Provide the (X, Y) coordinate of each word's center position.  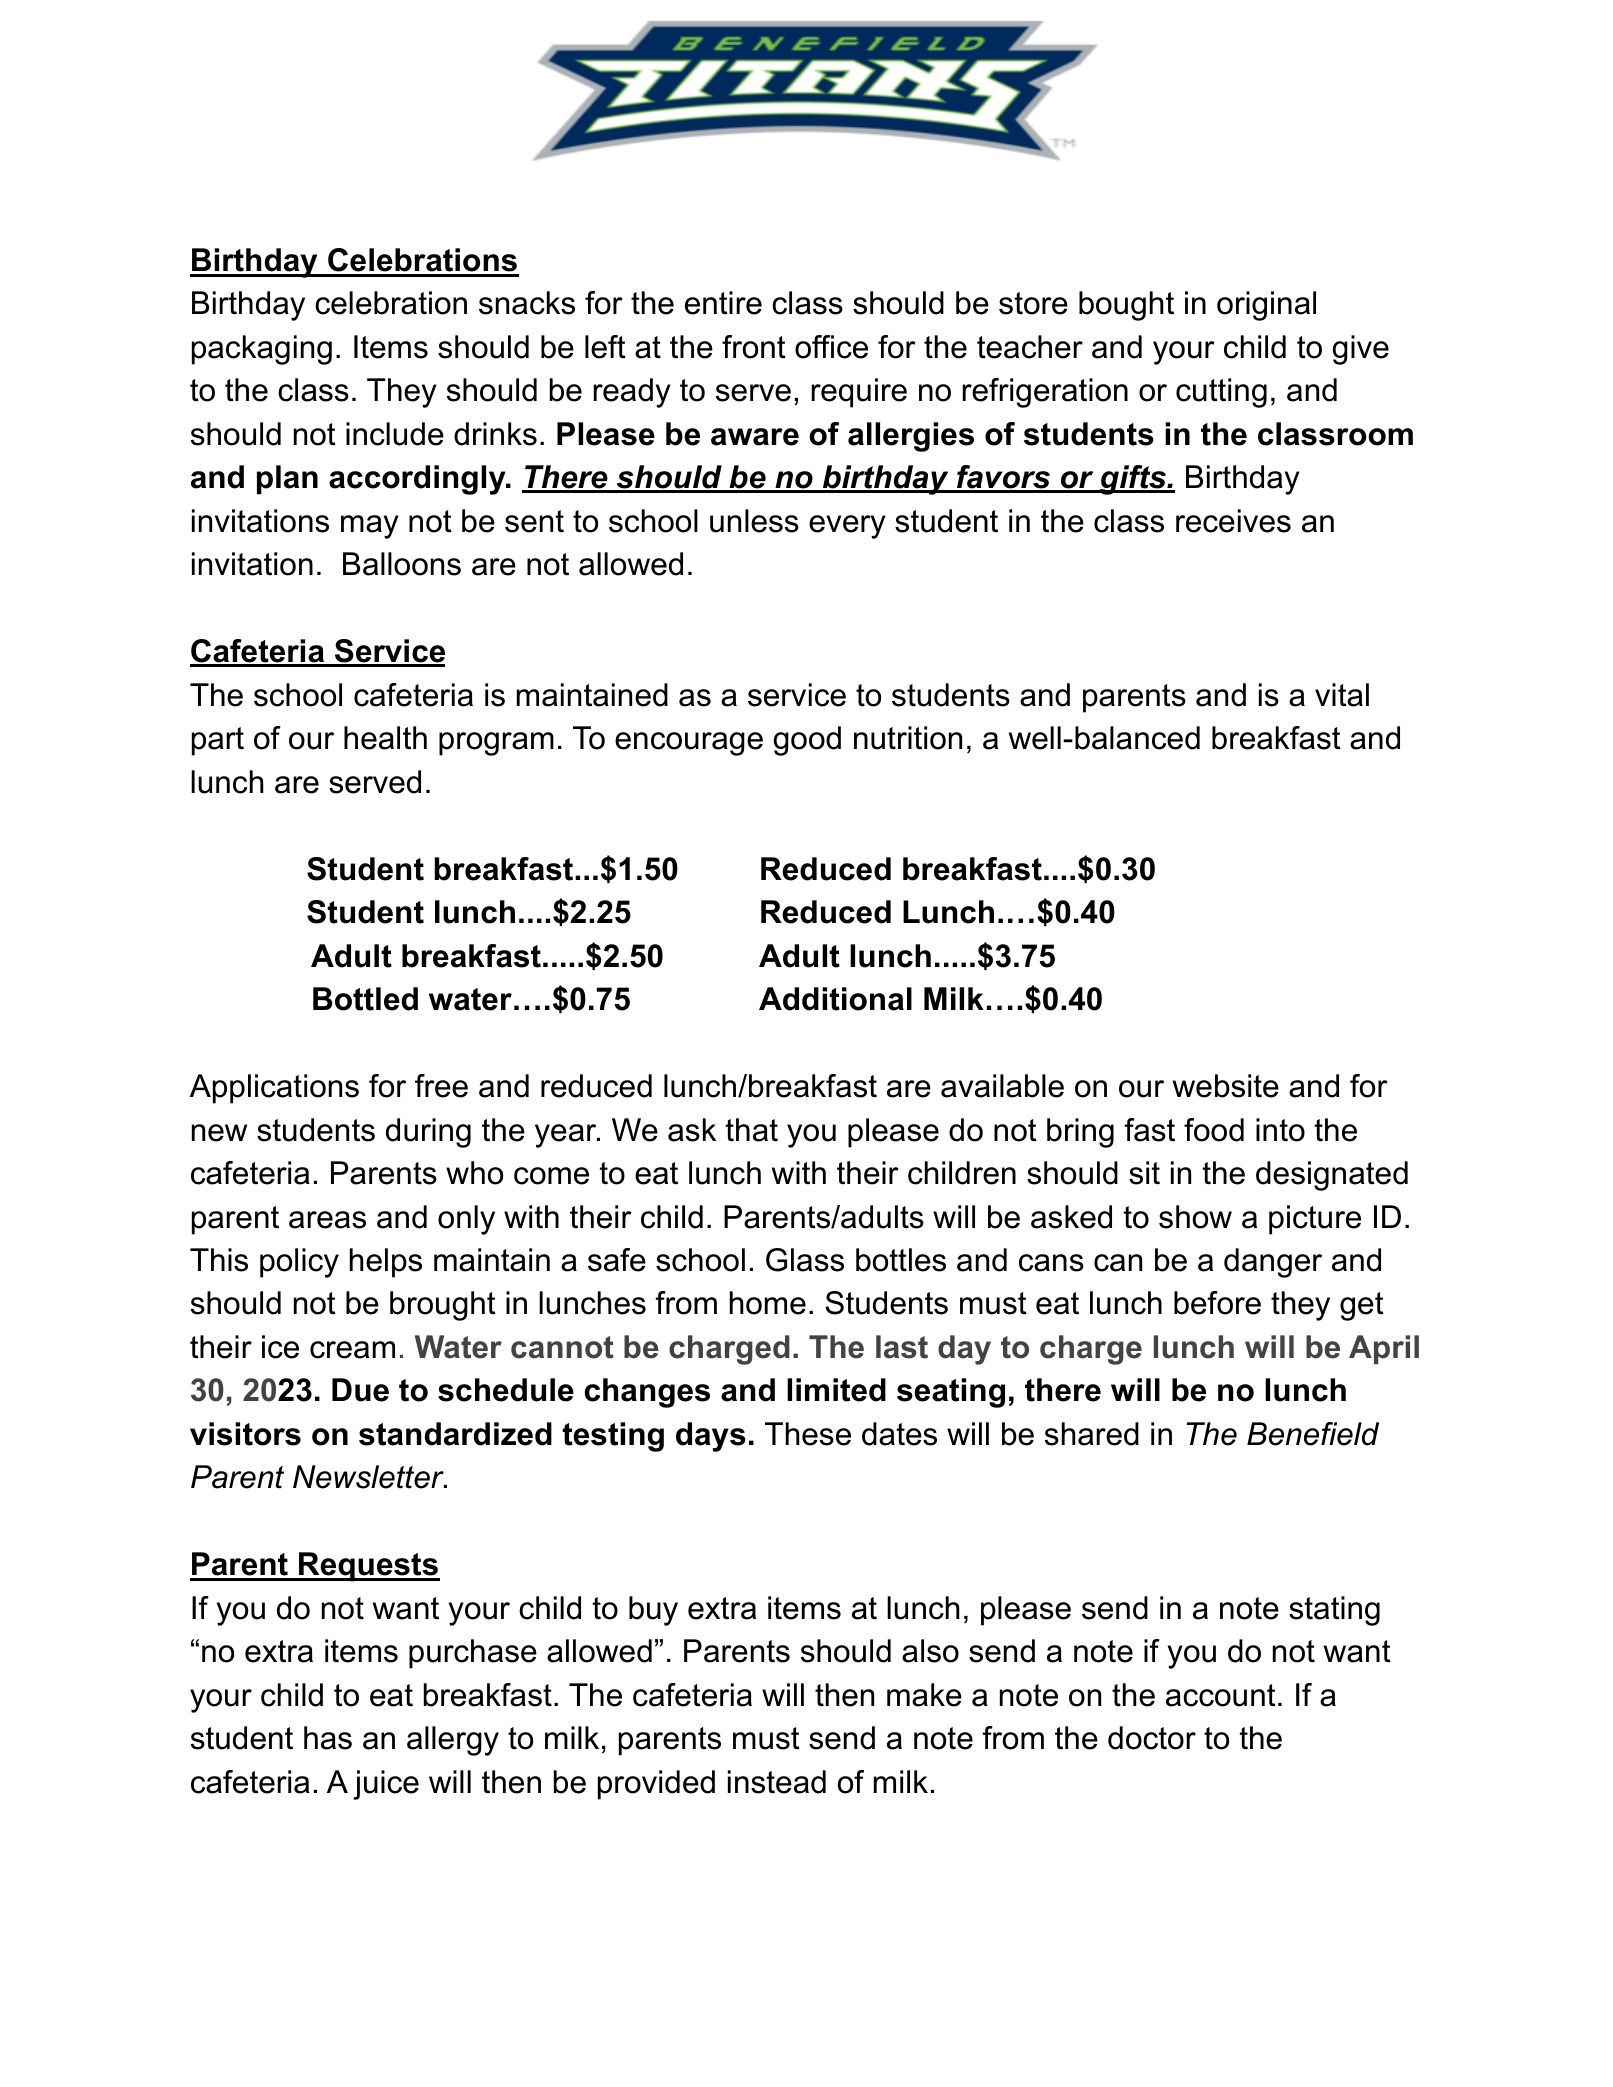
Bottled (365, 999)
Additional (835, 999)
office (831, 347)
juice (386, 1785)
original (1266, 306)
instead (777, 1782)
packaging (262, 350)
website (1226, 1086)
